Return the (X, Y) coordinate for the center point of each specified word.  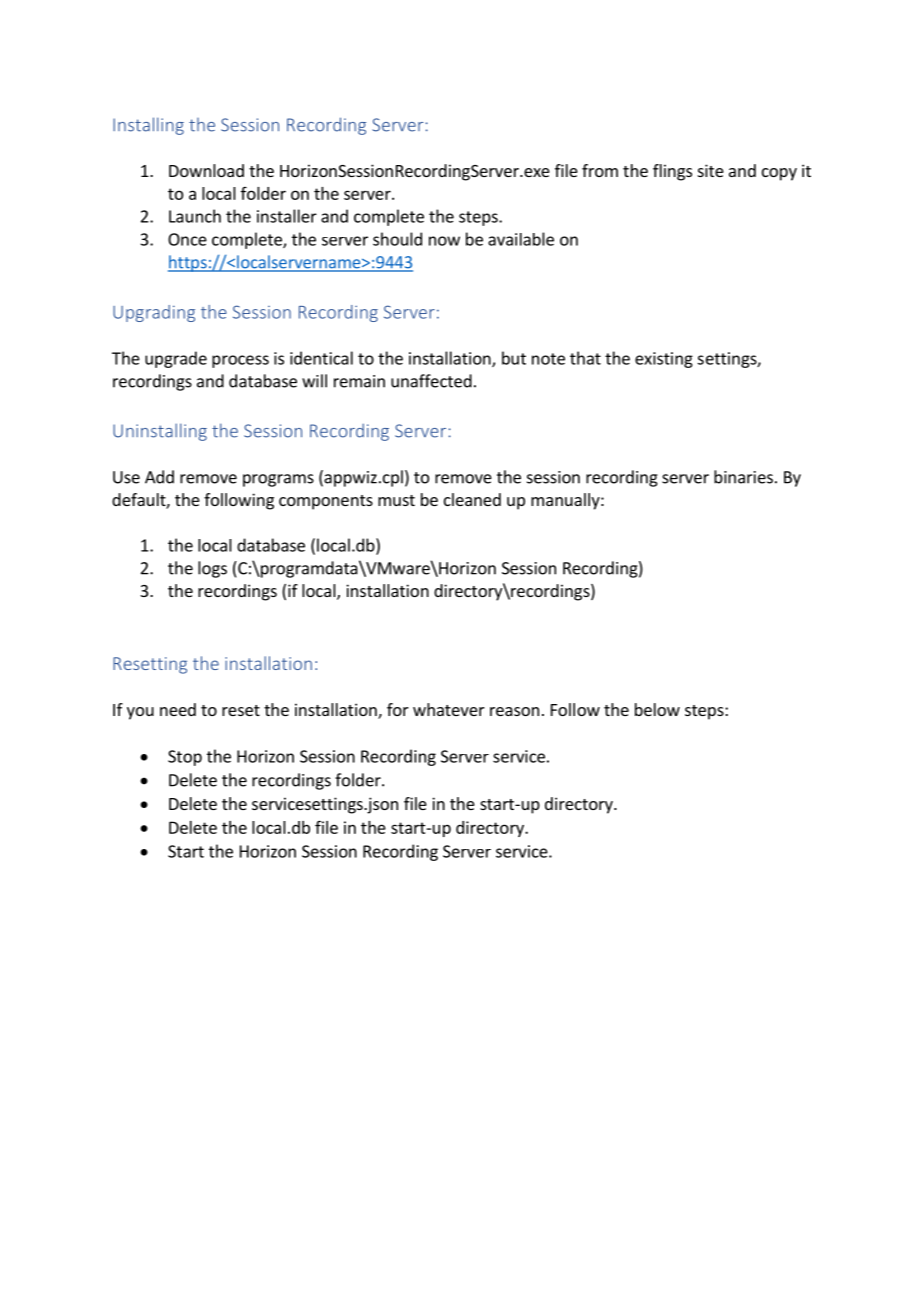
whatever (449, 709)
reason (514, 711)
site (711, 170)
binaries (743, 477)
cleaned (472, 499)
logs (212, 569)
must (396, 500)
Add (159, 477)
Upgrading (154, 313)
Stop (185, 758)
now (444, 241)
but (514, 358)
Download (206, 170)
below (657, 709)
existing (664, 360)
